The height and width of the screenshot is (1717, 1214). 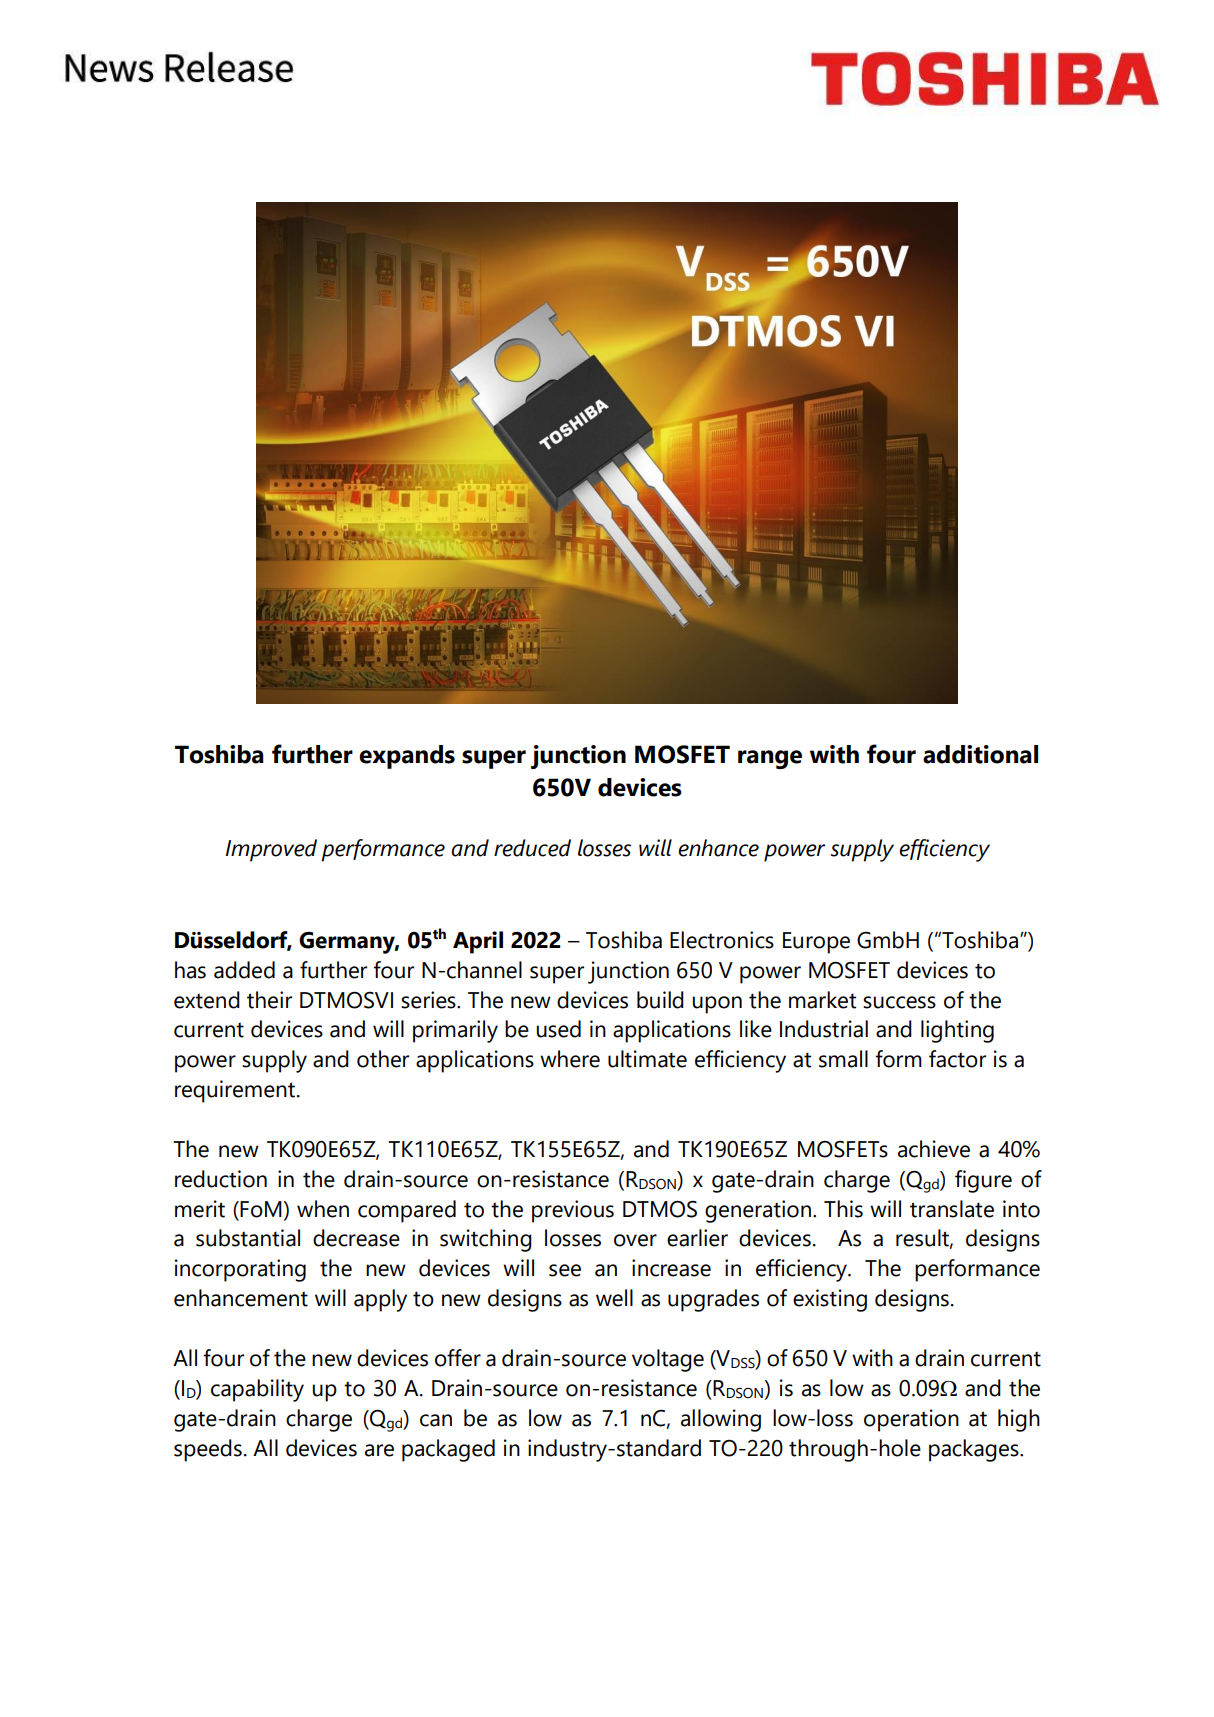 I want to click on additional, so click(x=980, y=754).
